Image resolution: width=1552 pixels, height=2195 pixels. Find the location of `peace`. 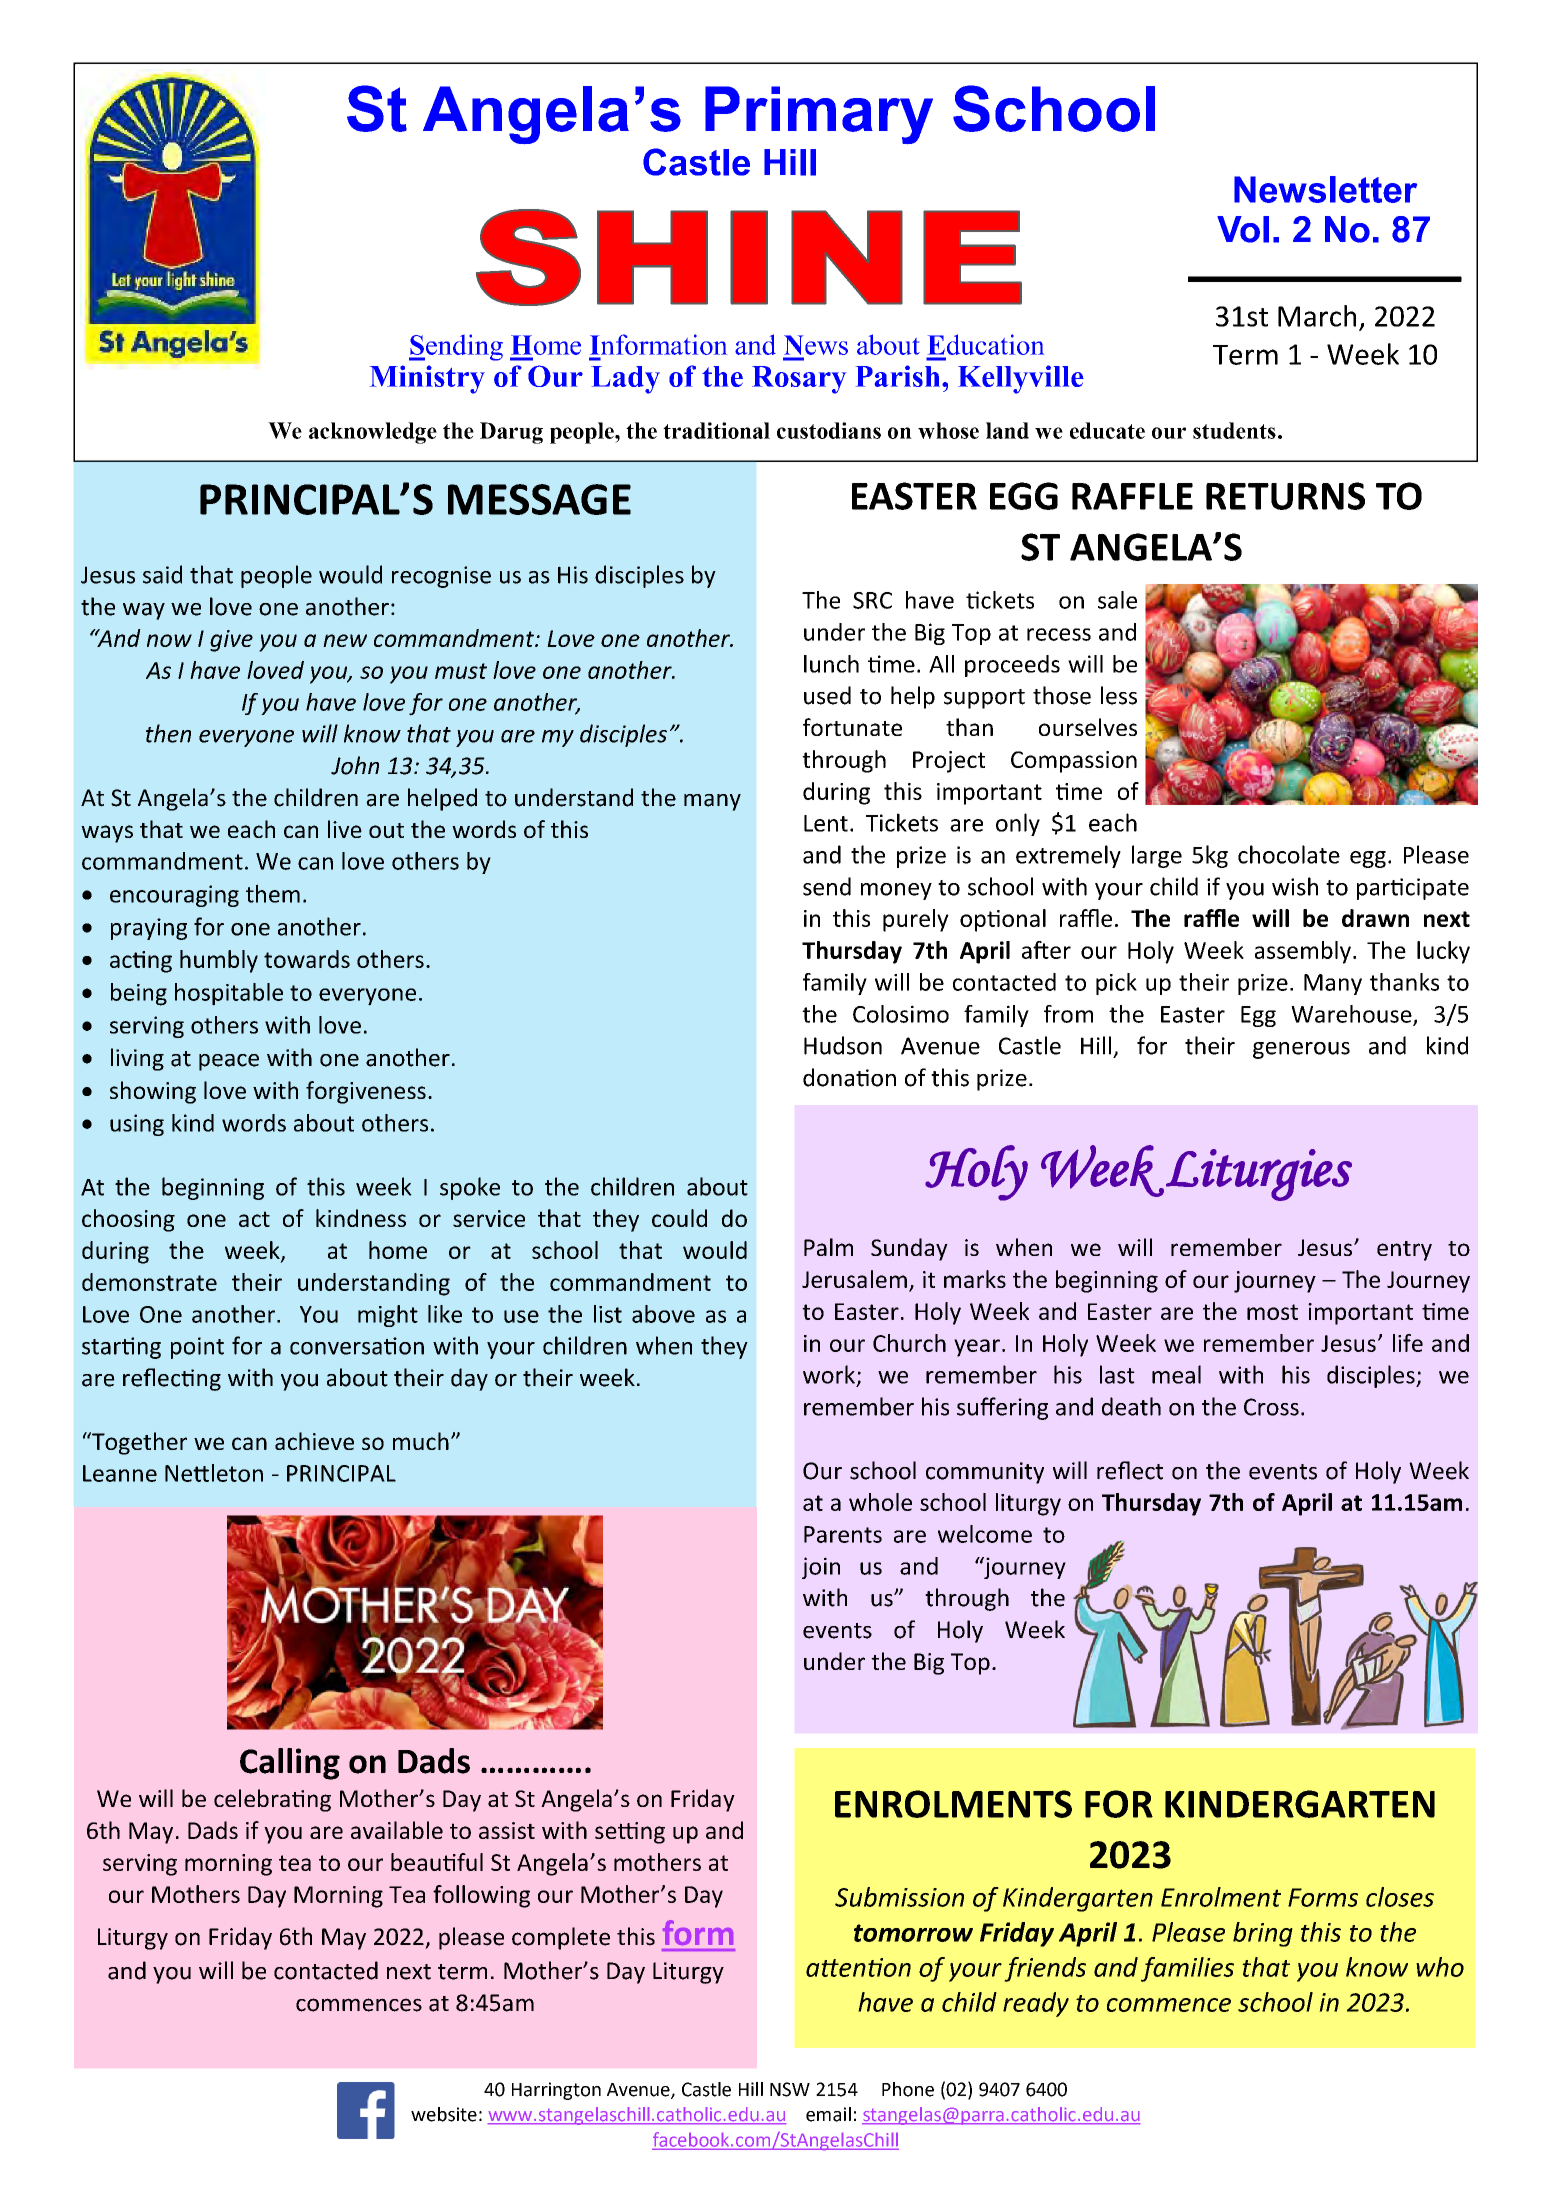

peace is located at coordinates (229, 1062).
